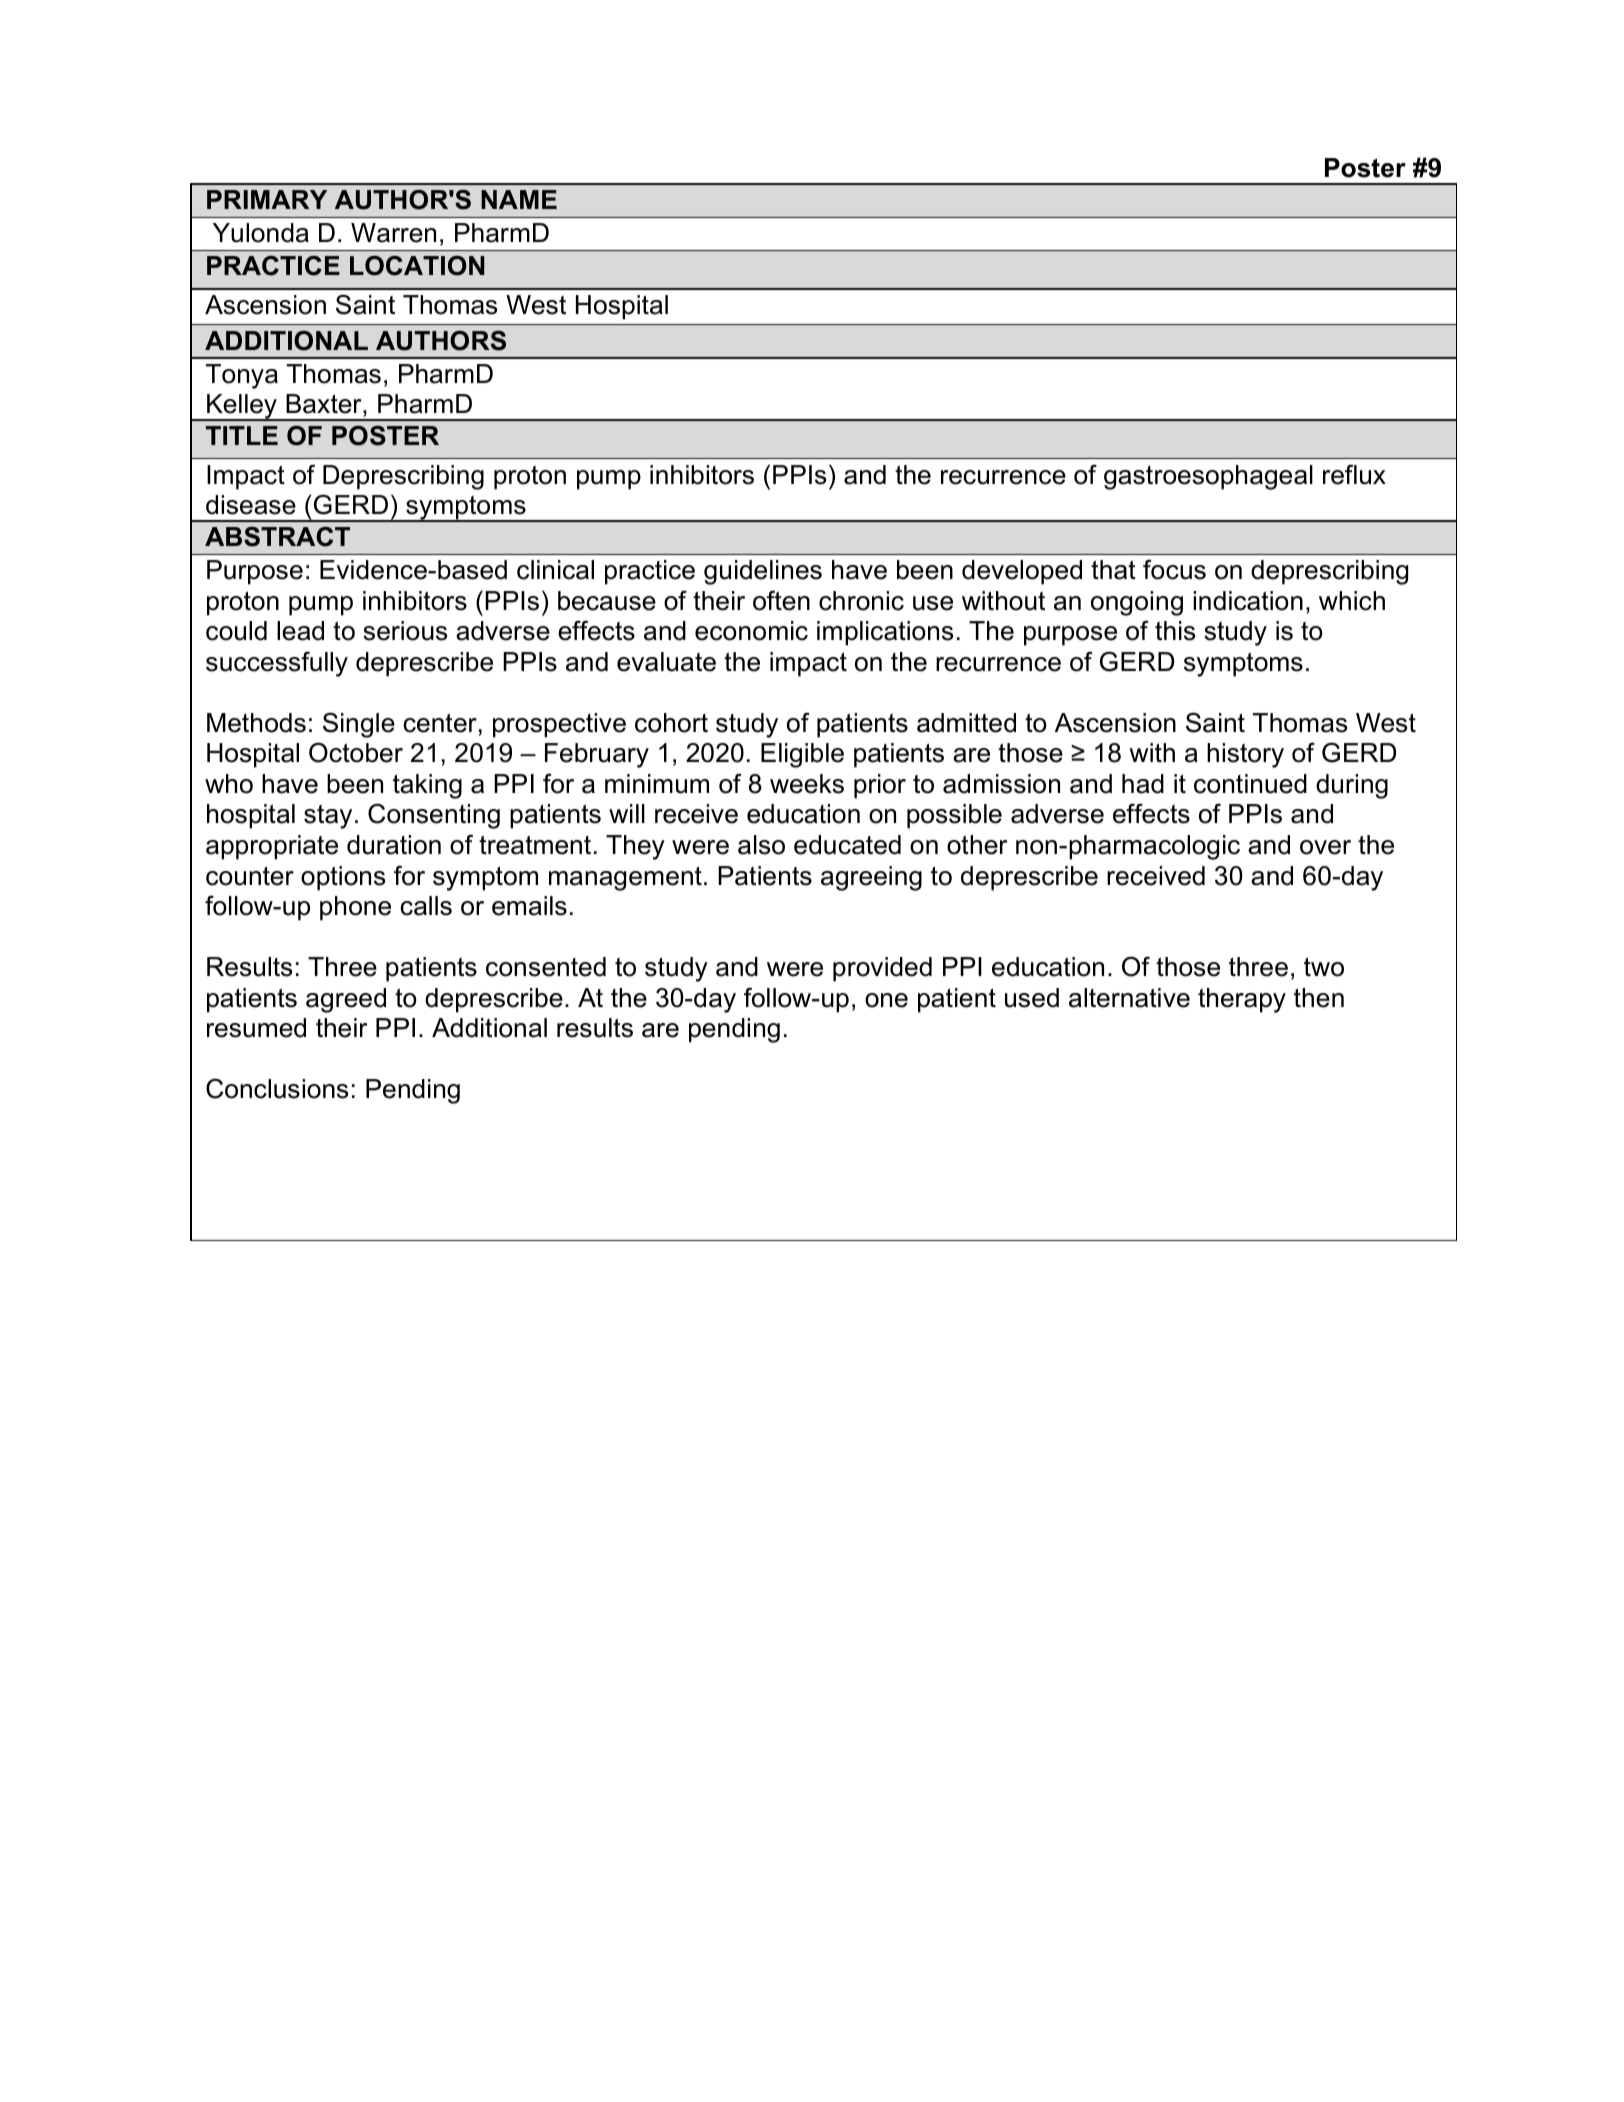 The height and width of the image is (2102, 1624). I want to click on serious, so click(405, 631).
